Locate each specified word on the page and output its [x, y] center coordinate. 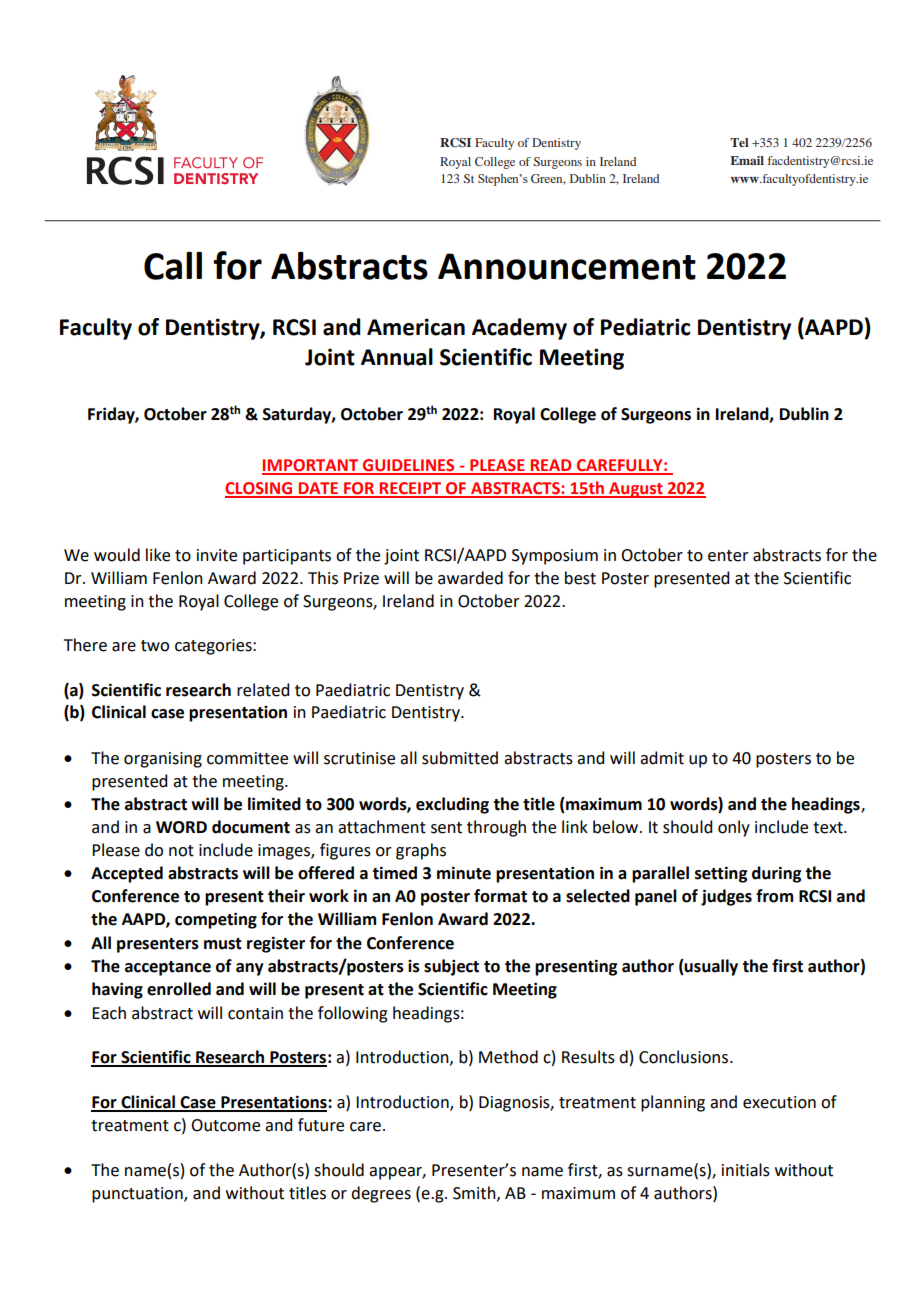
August [636, 490]
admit [662, 758]
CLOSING [260, 489]
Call [173, 266]
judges [726, 897]
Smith [475, 1193]
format [500, 896]
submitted [460, 758]
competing [216, 920]
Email [747, 160]
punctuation [138, 1195]
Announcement [567, 266]
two [155, 646]
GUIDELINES [409, 466]
